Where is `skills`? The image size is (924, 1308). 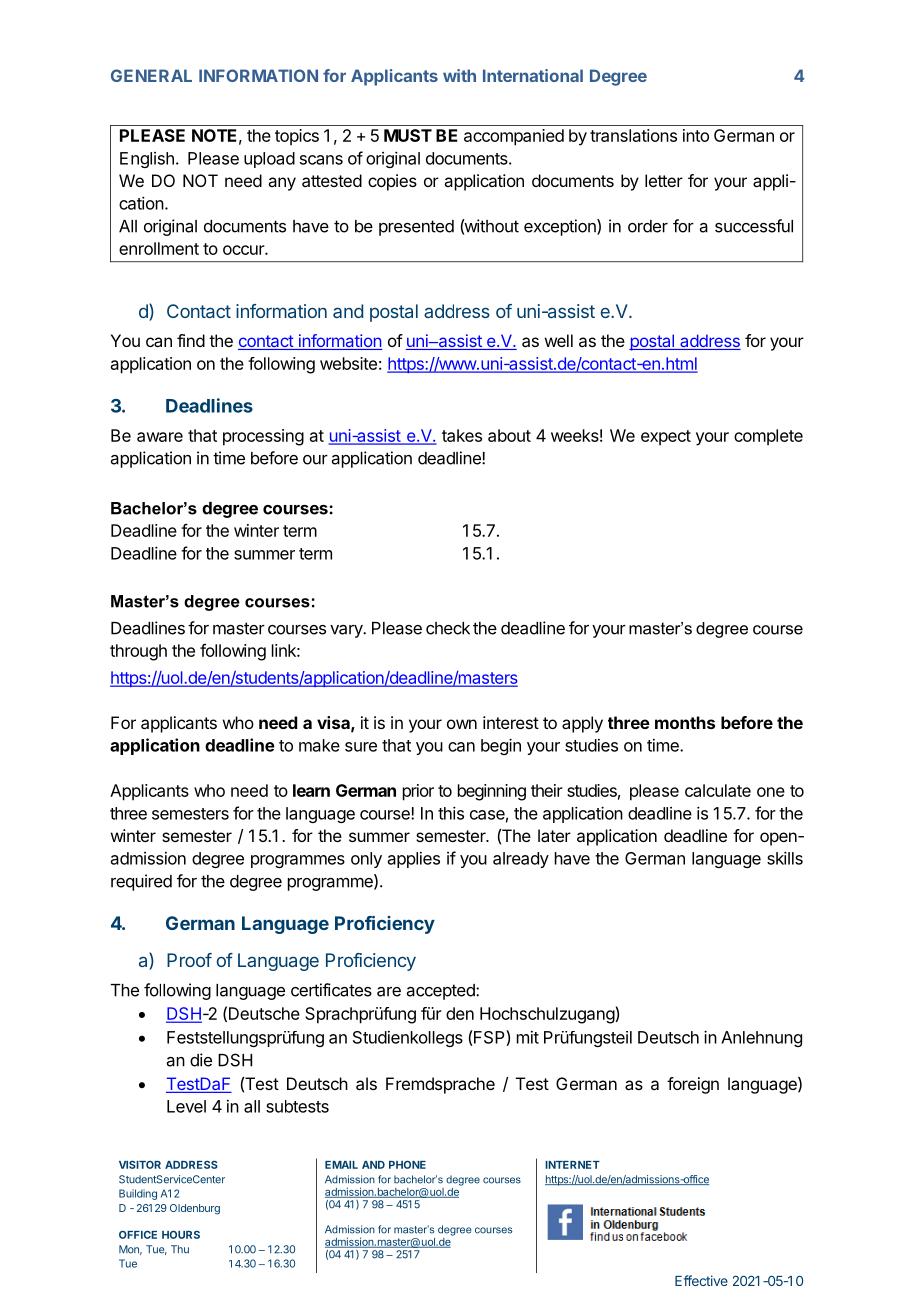 skills is located at coordinates (785, 858).
